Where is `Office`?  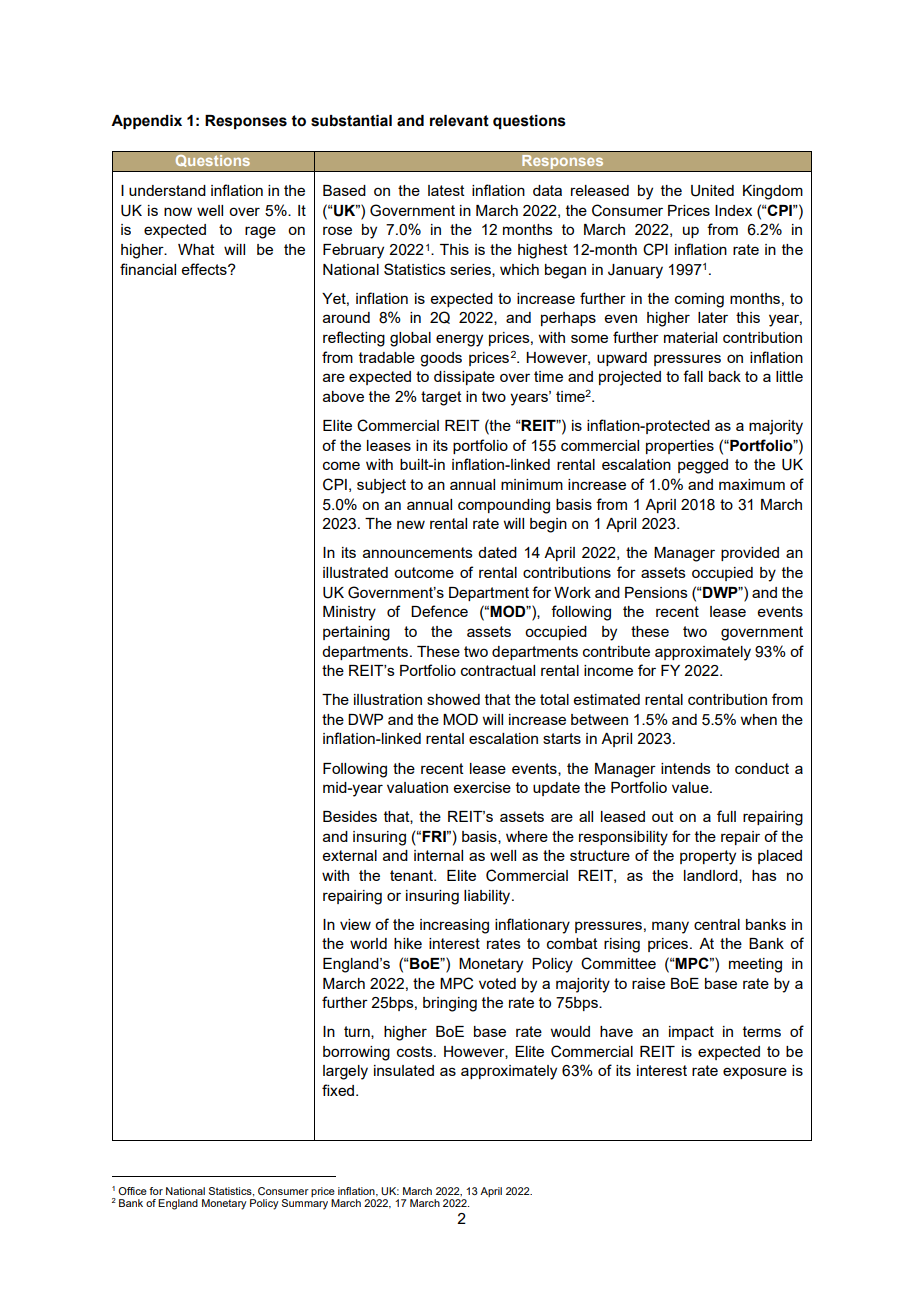
Office is located at coordinates (132, 1191).
